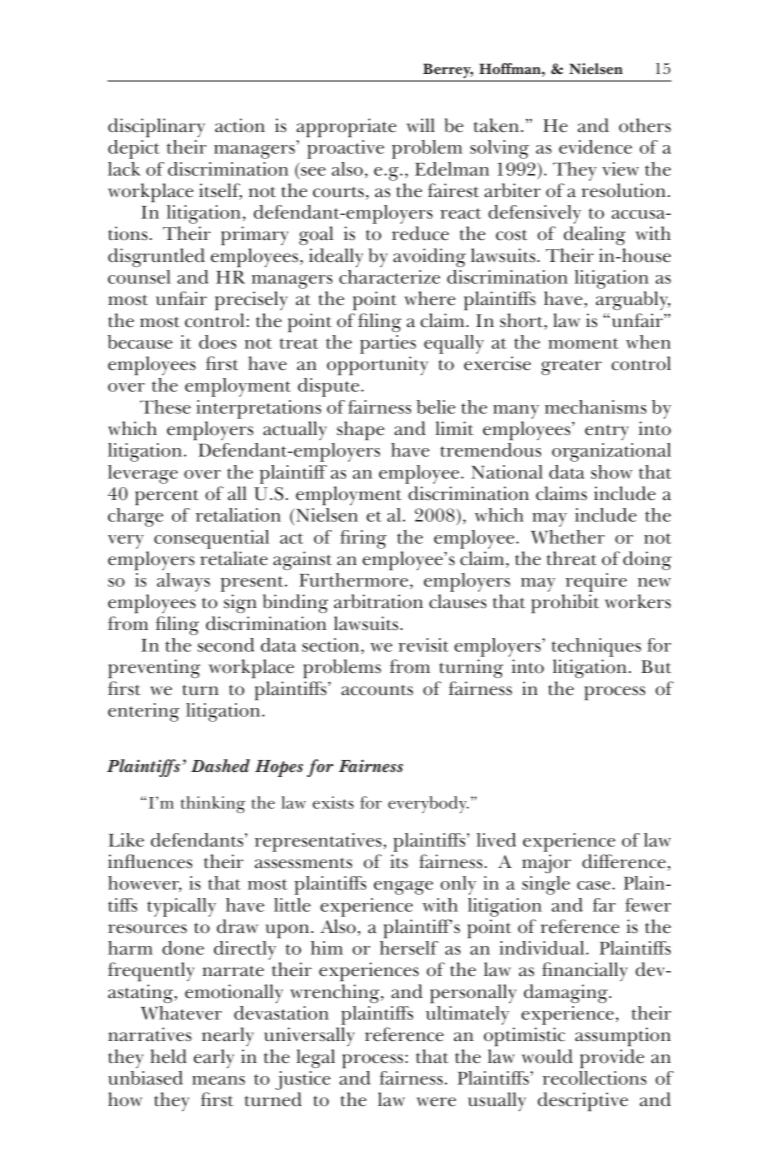 This screenshot has width=779, height=1169. Describe the element at coordinates (421, 125) in the screenshot. I see `will` at that location.
